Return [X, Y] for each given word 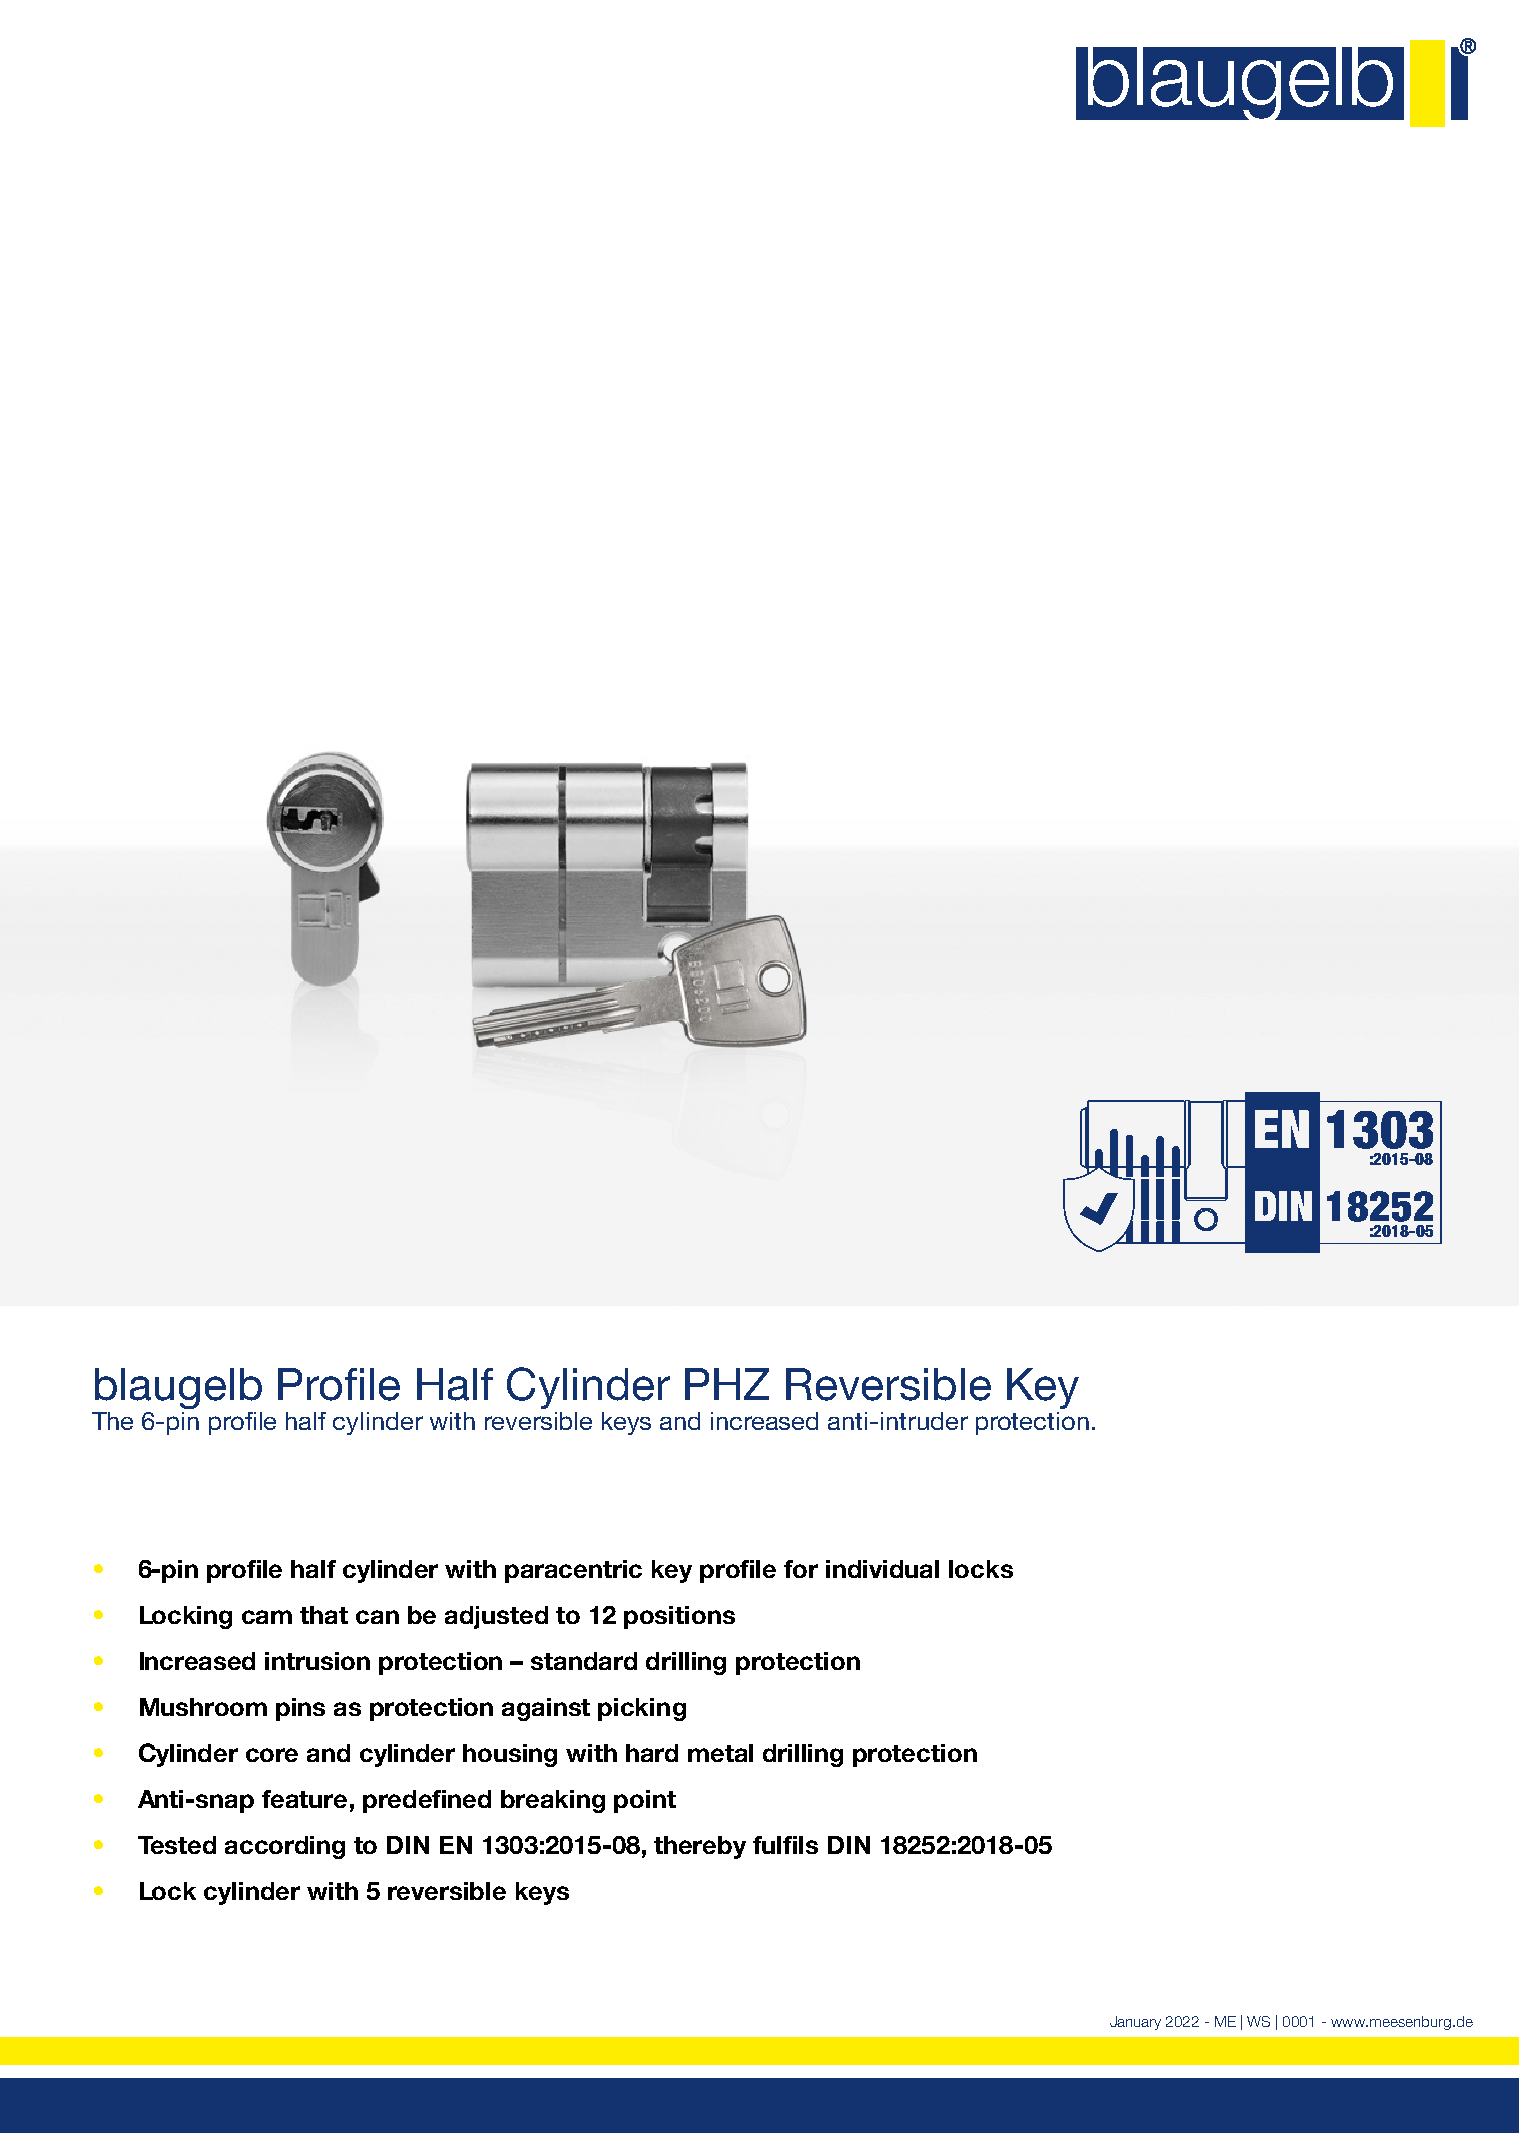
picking [642, 1709]
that [324, 1615]
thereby [700, 1847]
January [1135, 2023]
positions [679, 1617]
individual [882, 1569]
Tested [177, 1845]
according [285, 1847]
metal [720, 1753]
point [645, 1801]
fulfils [785, 1845]
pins [300, 1709]
